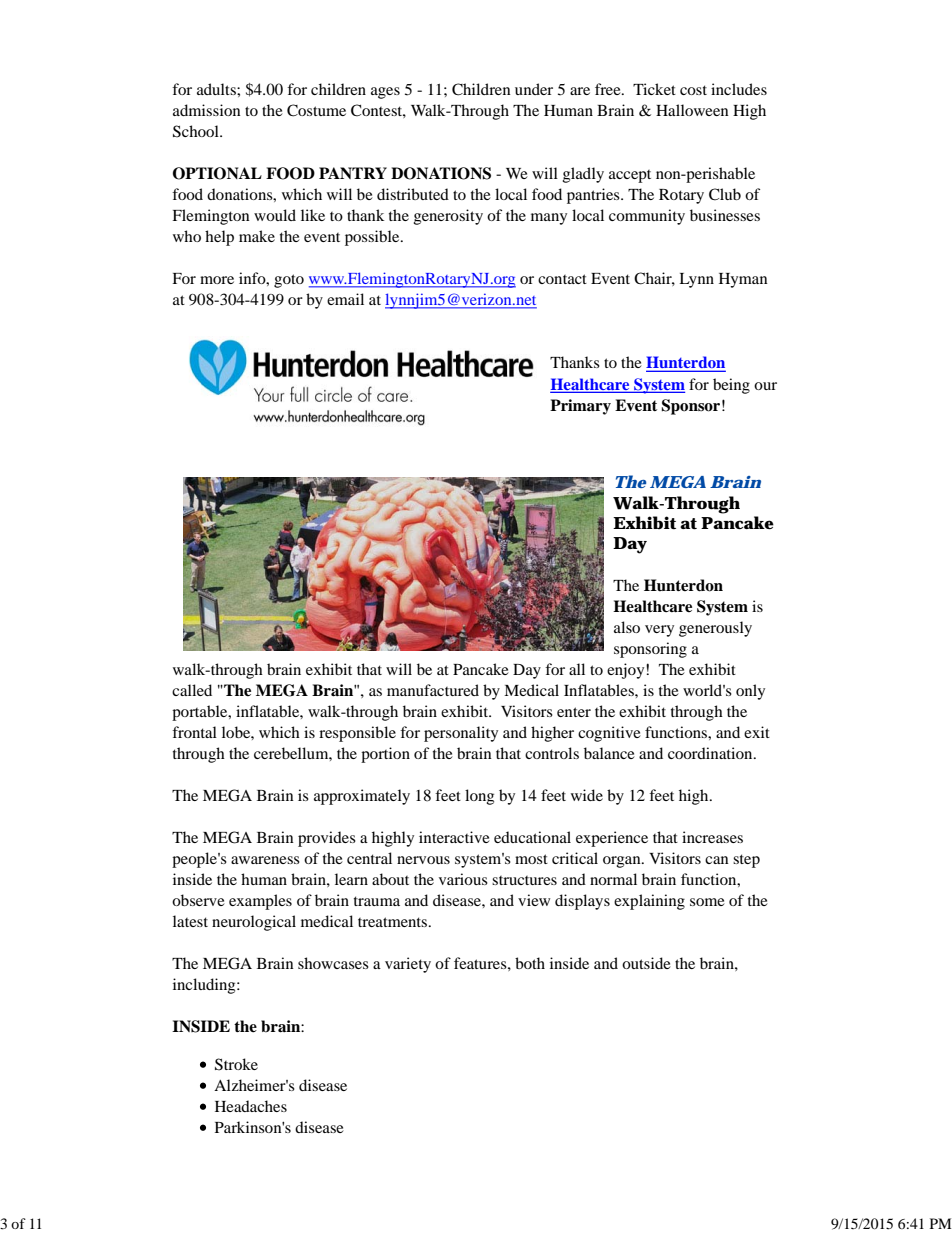 The height and width of the screenshot is (1233, 952). What do you see at coordinates (731, 386) in the screenshot?
I see `being` at bounding box center [731, 386].
